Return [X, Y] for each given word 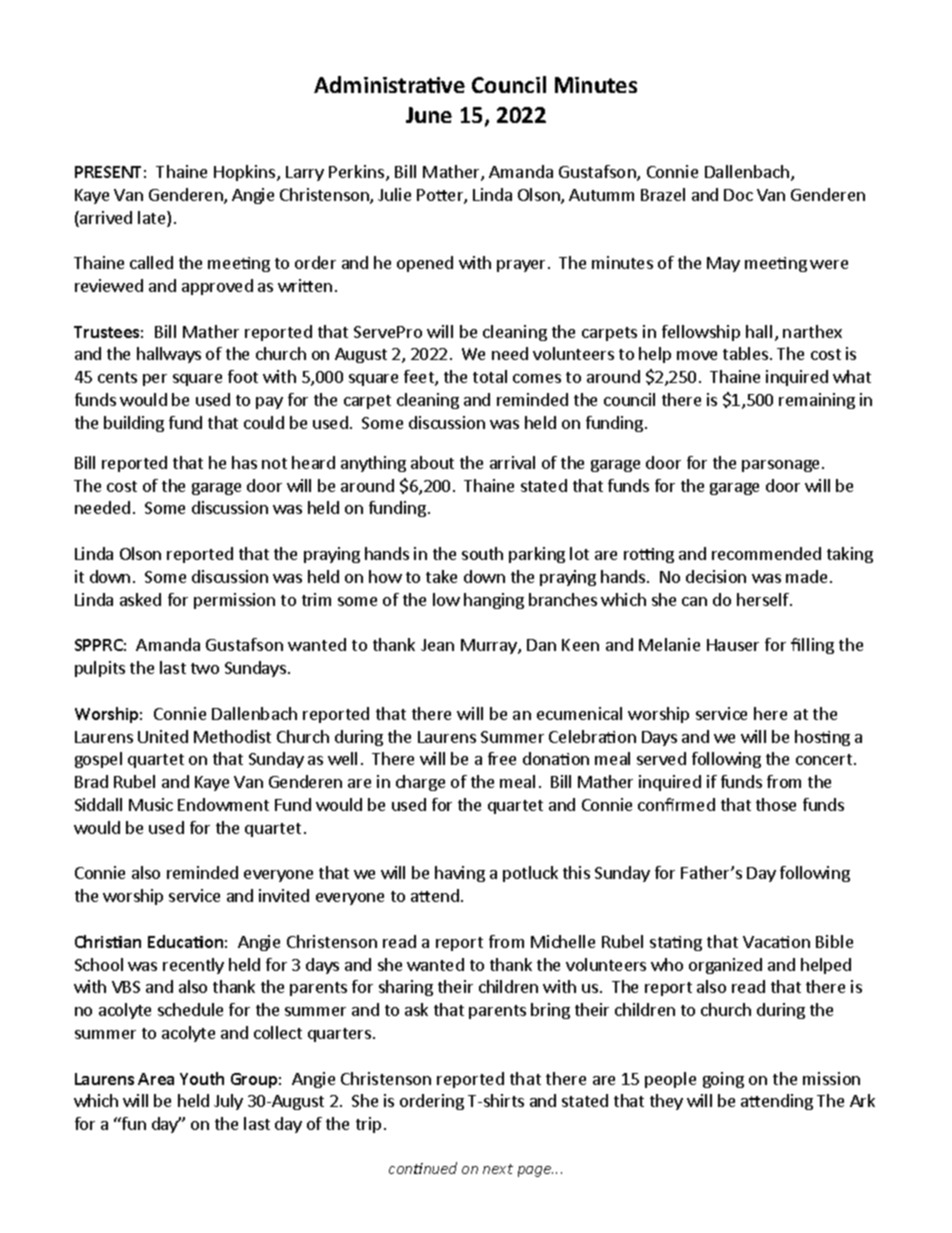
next [498, 1169]
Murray [490, 646]
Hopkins [246, 173]
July [228, 1102]
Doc [738, 195]
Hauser [733, 645]
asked [140, 599]
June [429, 115]
